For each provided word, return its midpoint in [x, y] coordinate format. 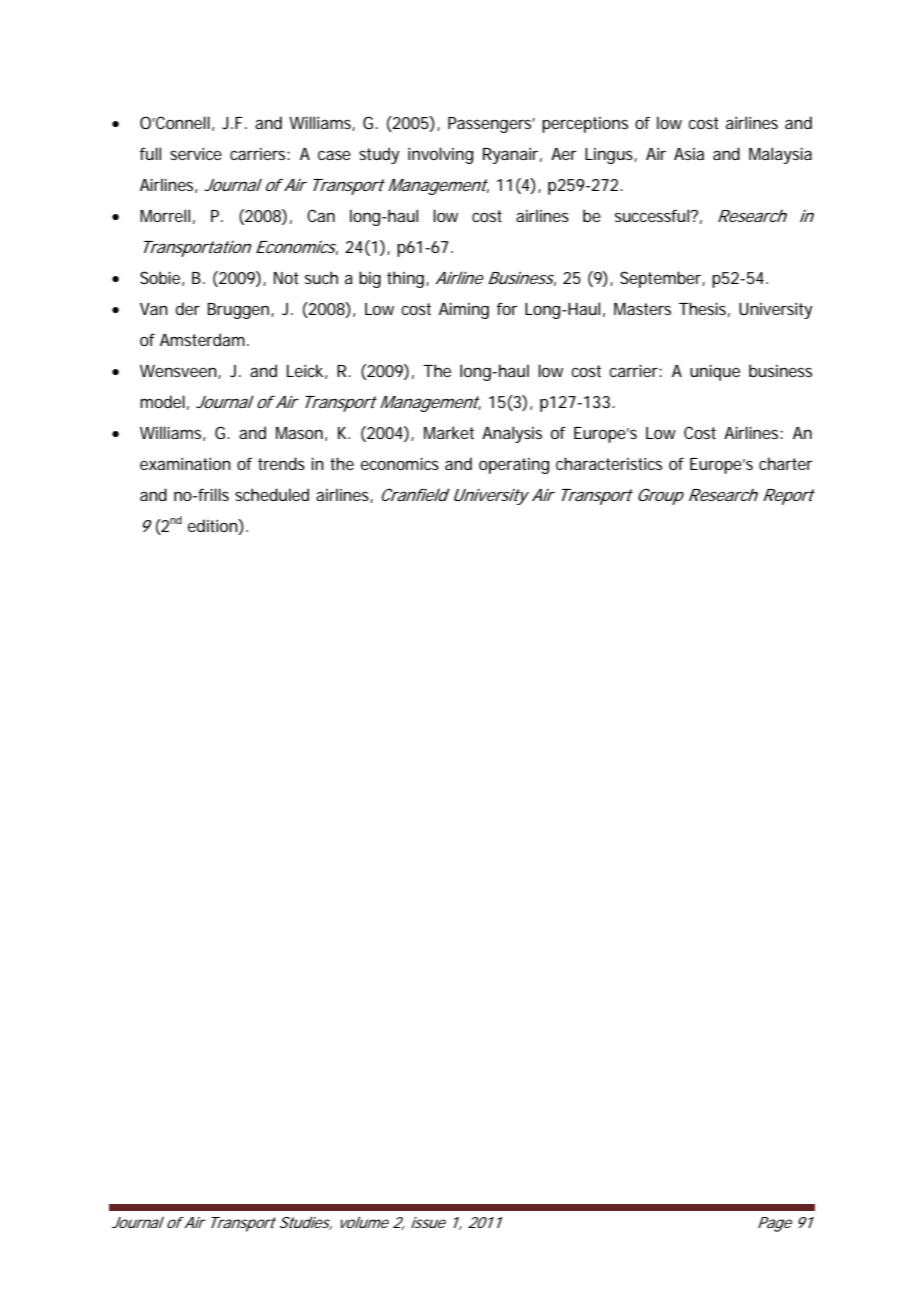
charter [786, 463]
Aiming [464, 310]
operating [514, 466]
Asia [689, 154]
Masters [642, 309]
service [196, 154]
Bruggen [240, 311]
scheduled [272, 494]
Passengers [491, 125]
